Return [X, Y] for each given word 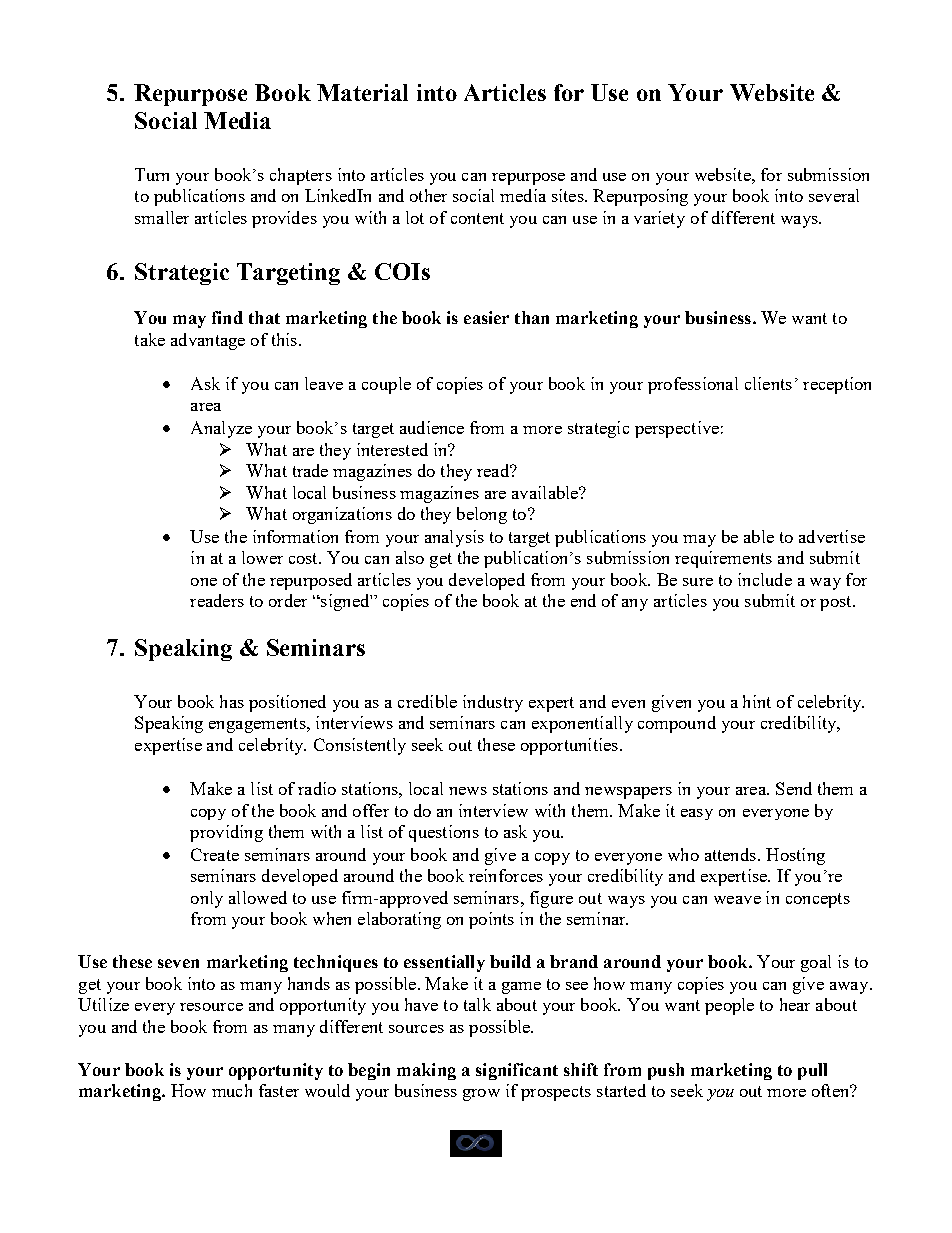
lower [262, 557]
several [834, 195]
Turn [152, 174]
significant [517, 1071]
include [765, 579]
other [428, 195]
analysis [454, 538]
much [232, 1090]
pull [812, 1071]
